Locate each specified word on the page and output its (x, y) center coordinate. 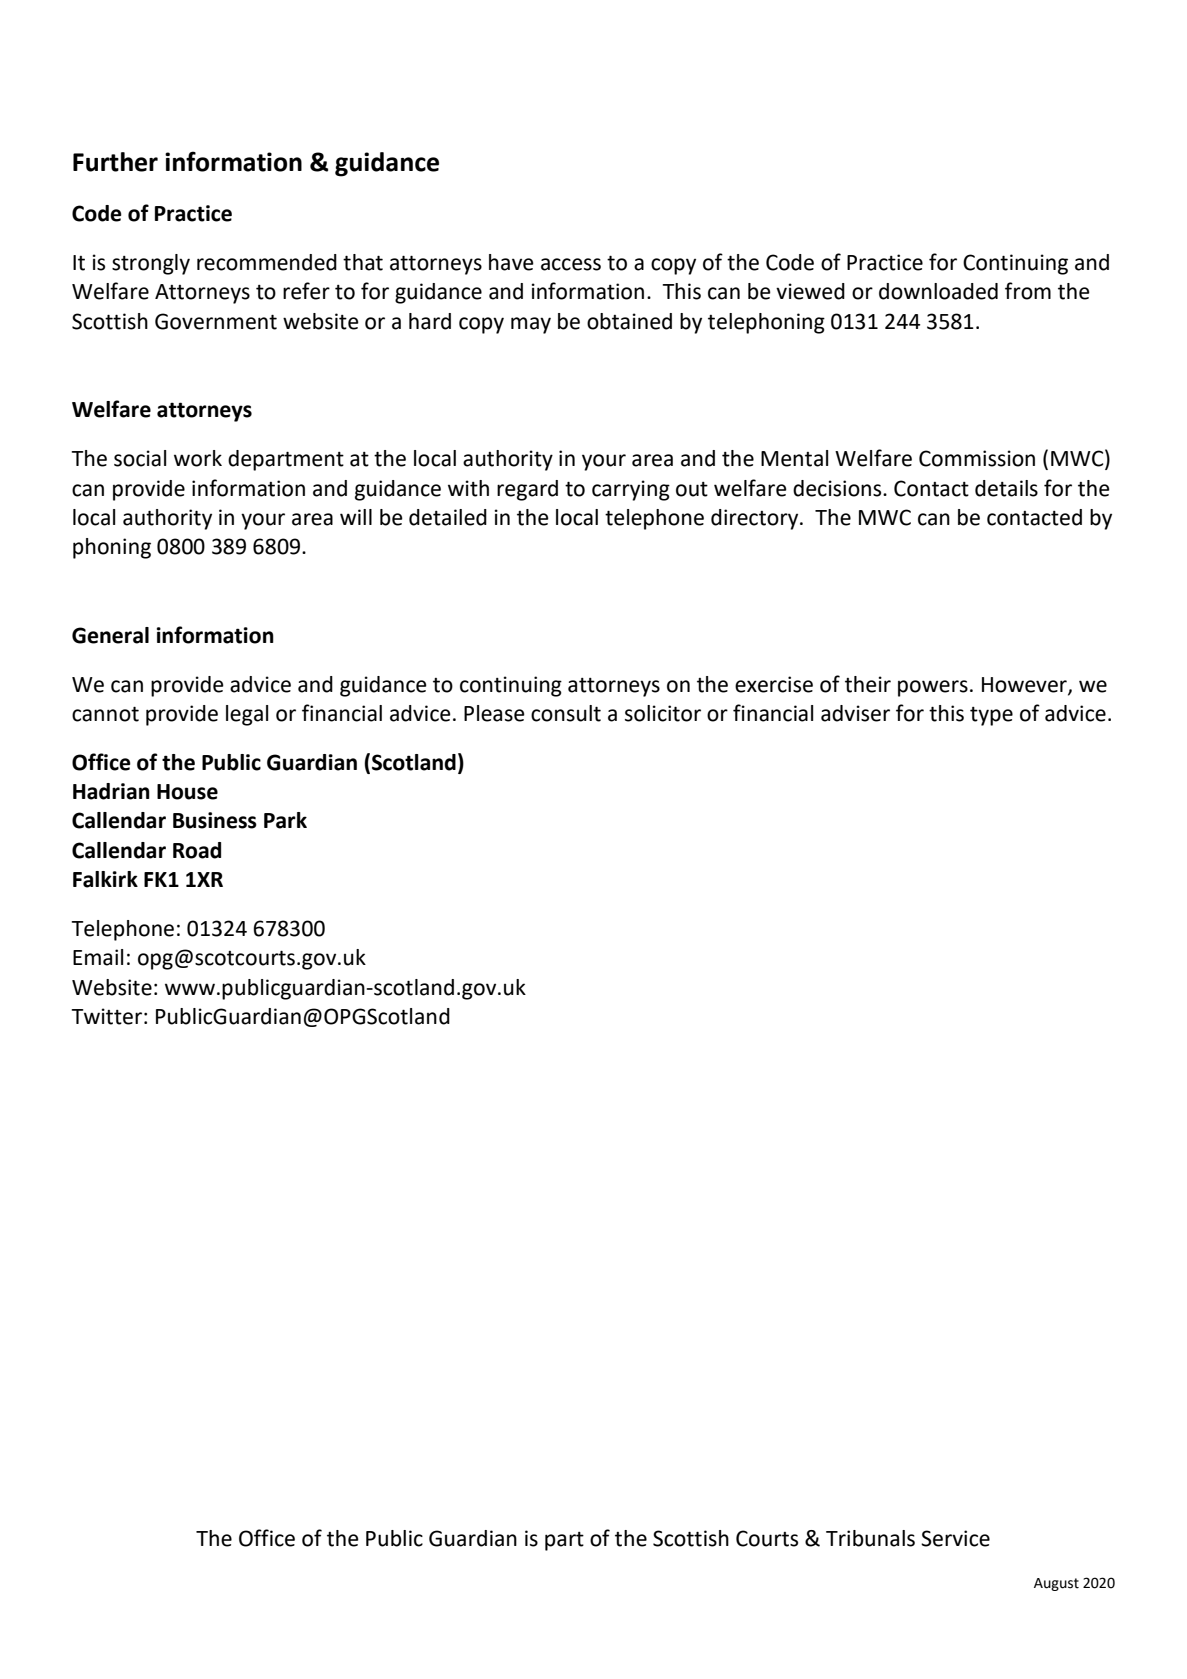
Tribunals (870, 1538)
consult (566, 713)
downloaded (938, 291)
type (991, 716)
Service (955, 1538)
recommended (267, 262)
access (571, 264)
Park (285, 820)
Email (98, 957)
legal (247, 715)
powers (933, 688)
